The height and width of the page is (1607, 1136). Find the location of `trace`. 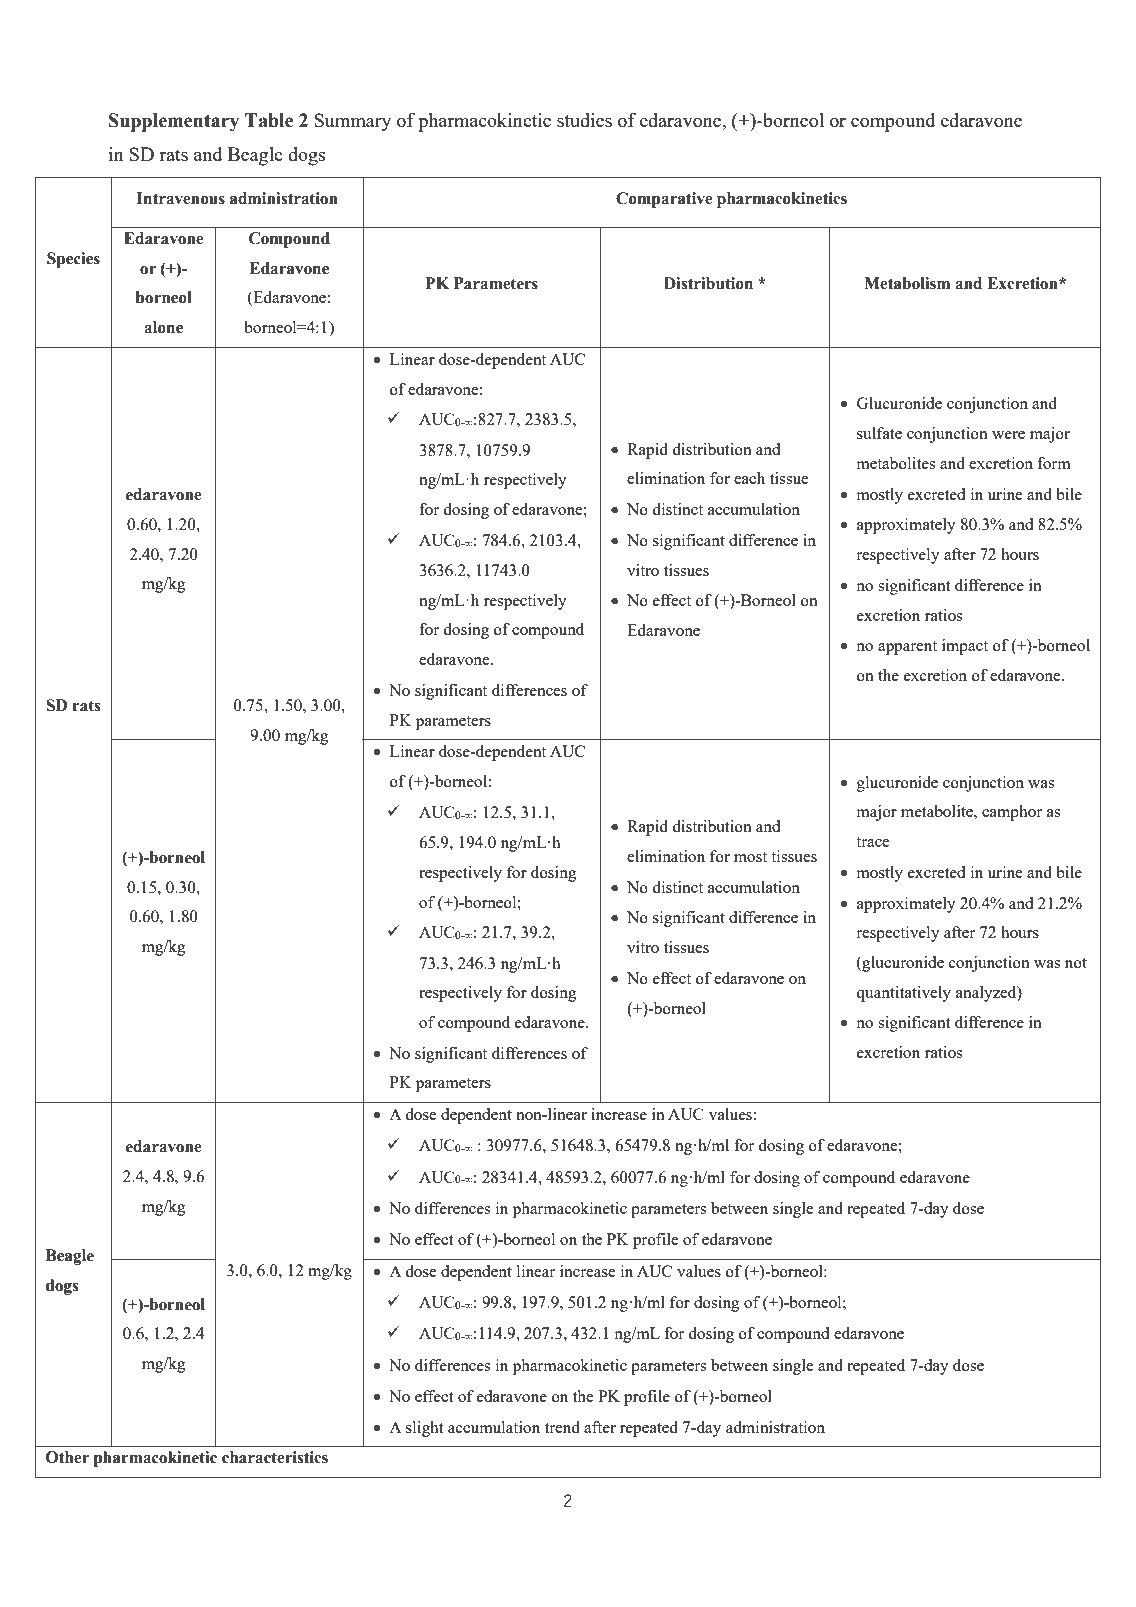

trace is located at coordinates (873, 842).
